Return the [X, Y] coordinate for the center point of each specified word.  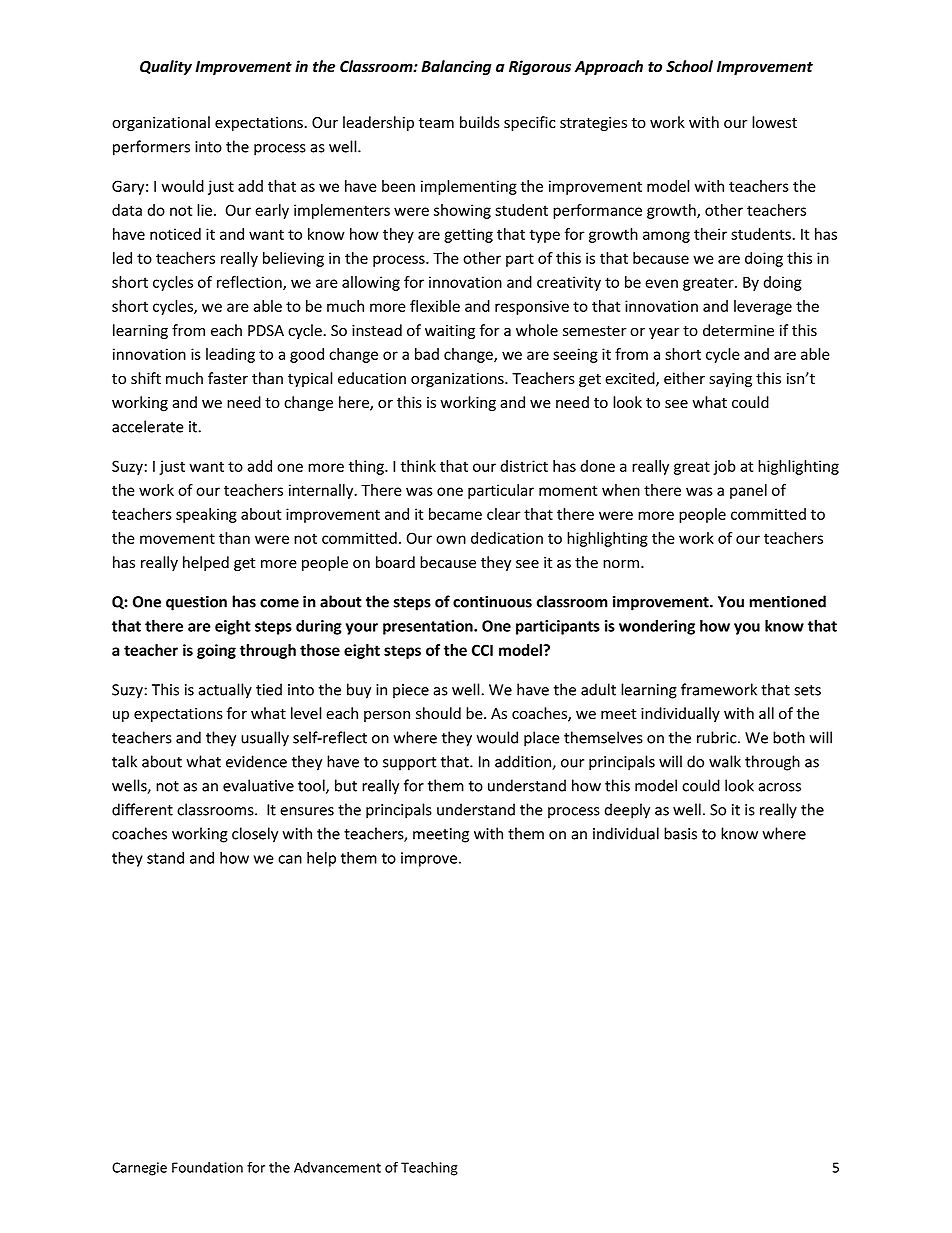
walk [725, 761]
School [689, 66]
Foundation [207, 1167]
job [724, 467]
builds [480, 122]
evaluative [258, 785]
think [418, 466]
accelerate [148, 426]
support [410, 764]
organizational [161, 123]
